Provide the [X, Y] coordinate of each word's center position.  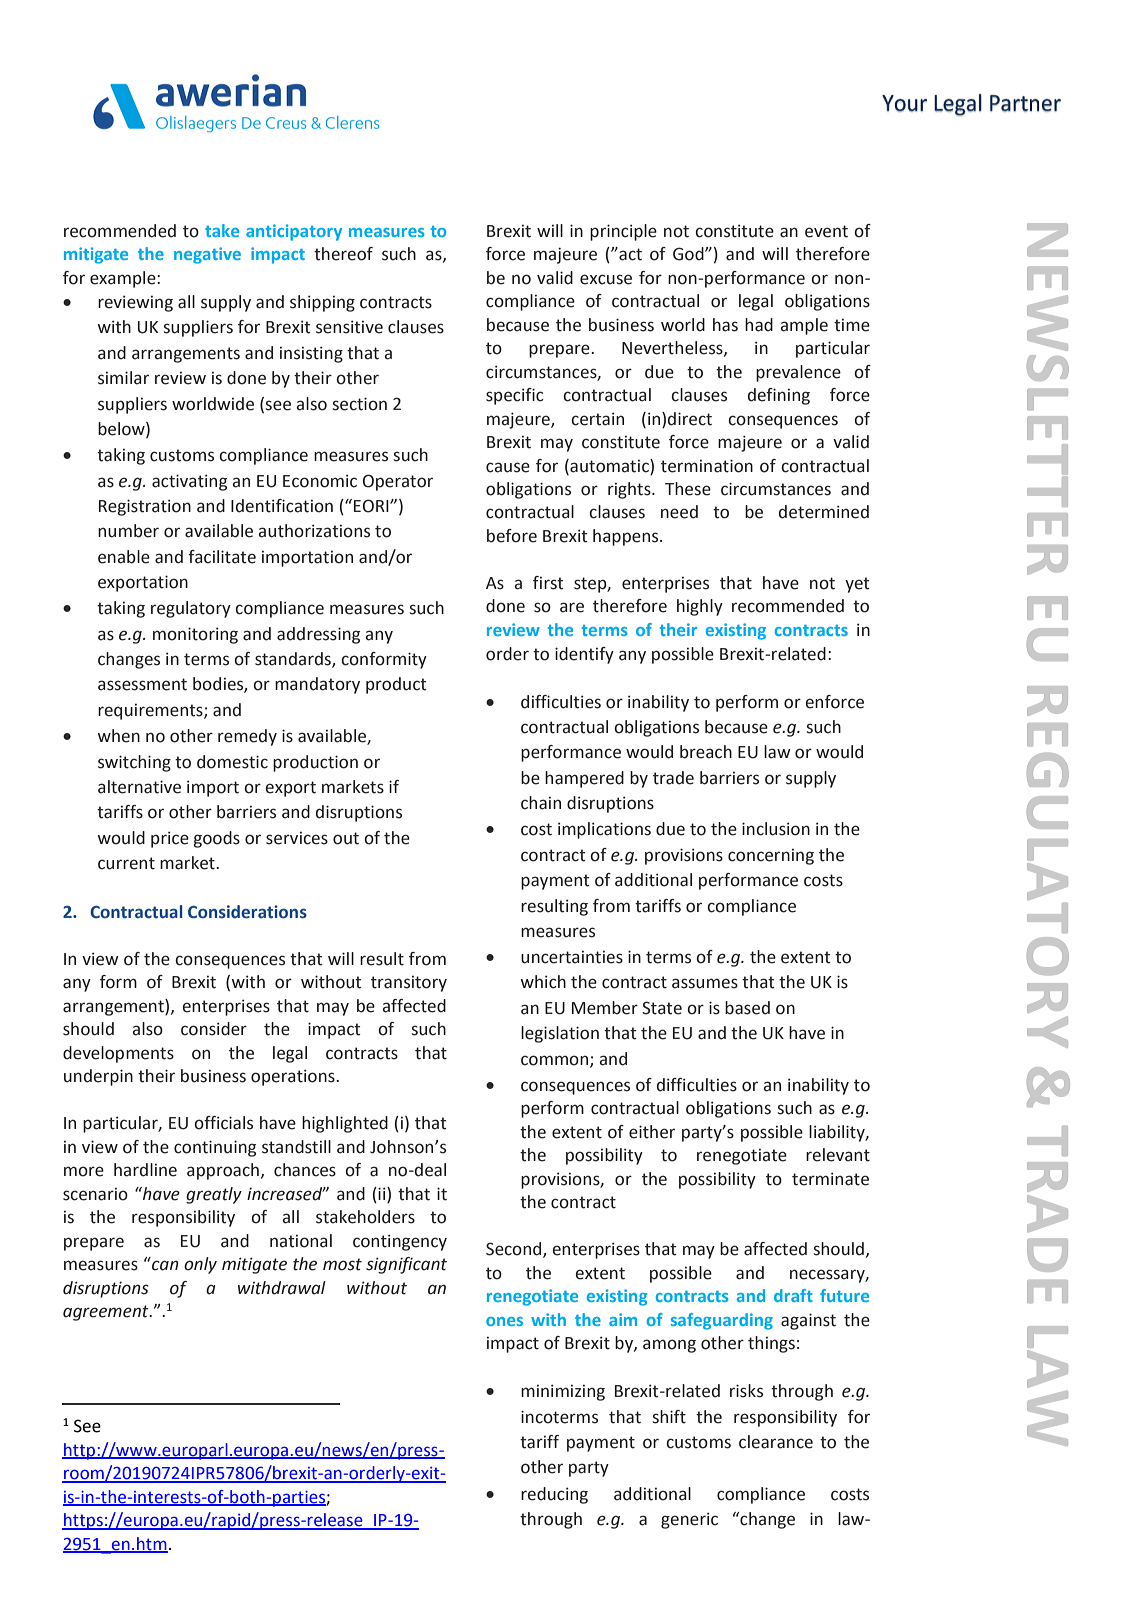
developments [118, 1054]
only [200, 1265]
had [759, 325]
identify [584, 655]
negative [207, 255]
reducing [554, 1495]
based [747, 1008]
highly [700, 607]
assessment [142, 684]
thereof [343, 254]
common [556, 1061]
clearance [776, 1442]
